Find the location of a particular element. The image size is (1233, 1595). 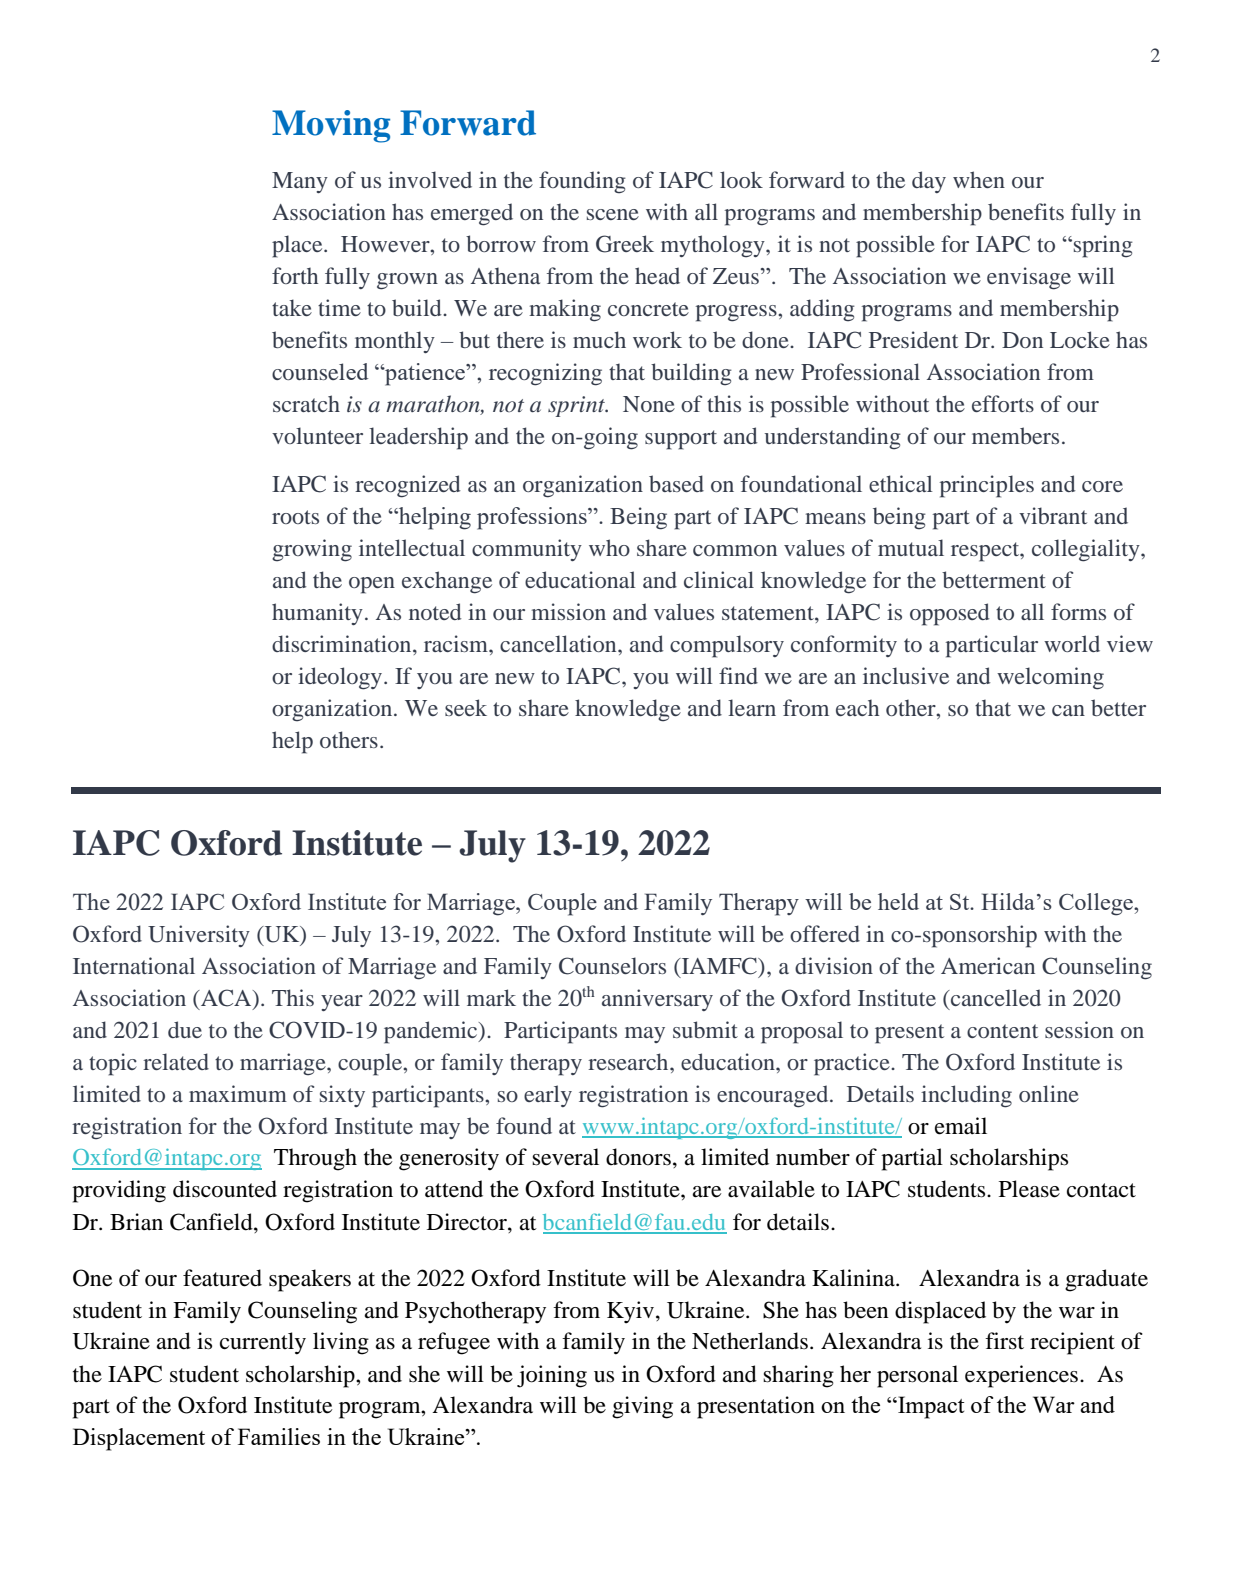

Many is located at coordinates (300, 182).
